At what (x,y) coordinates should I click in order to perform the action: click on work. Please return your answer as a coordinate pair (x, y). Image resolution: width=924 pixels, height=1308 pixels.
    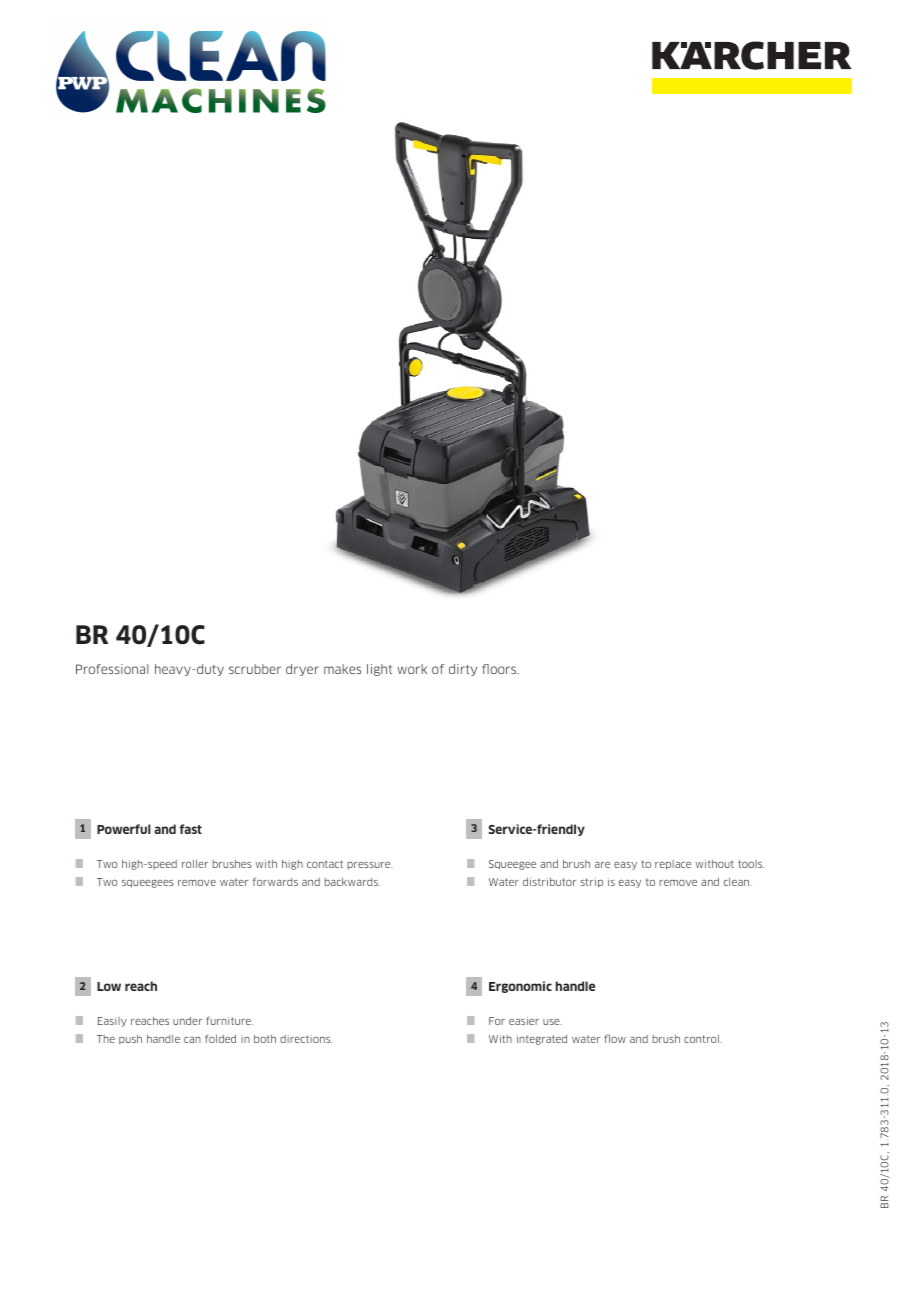
    Looking at the image, I should click on (412, 669).
